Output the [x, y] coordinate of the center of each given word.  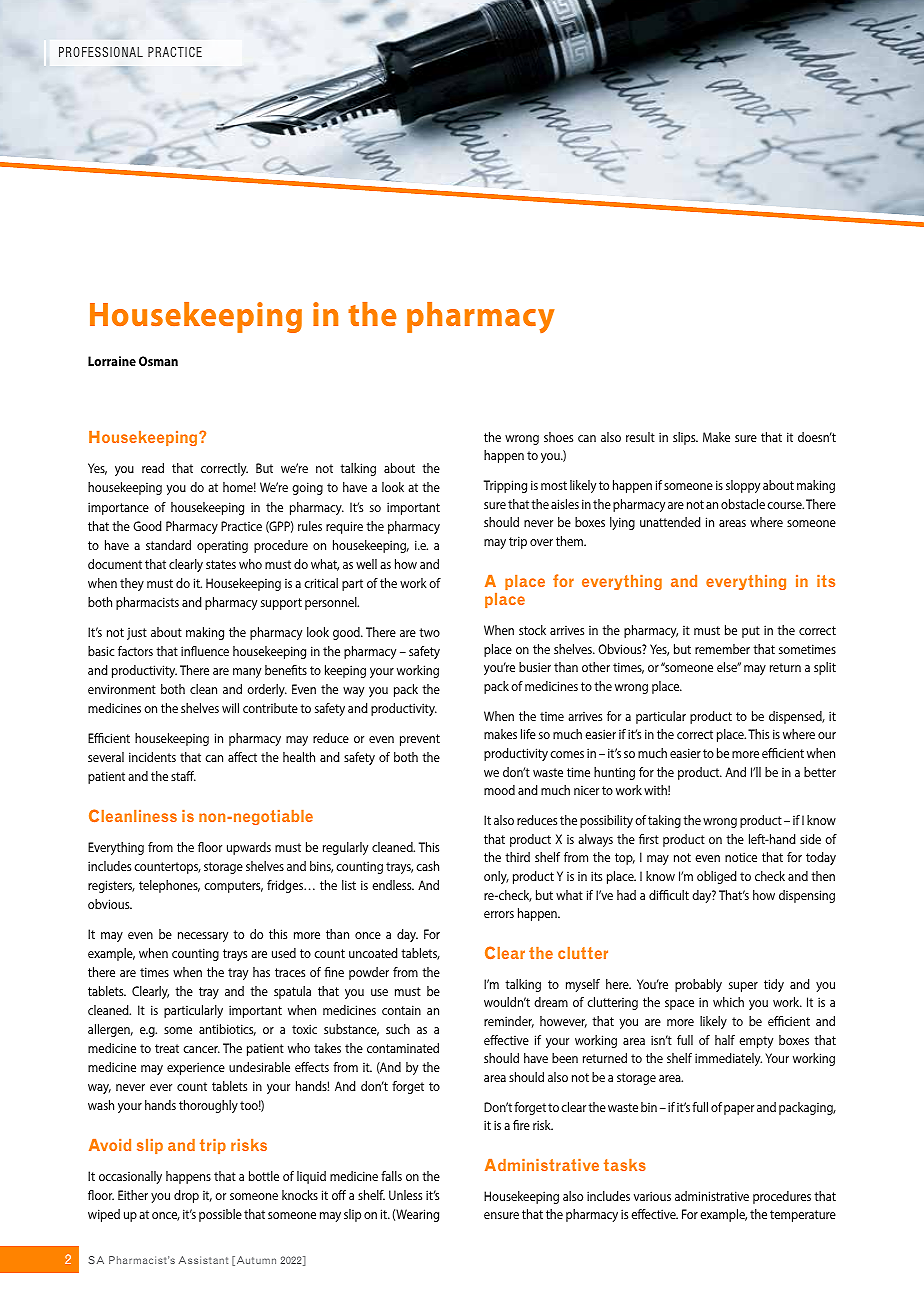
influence [205, 651]
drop [186, 1196]
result [640, 437]
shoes [558, 437]
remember [722, 649]
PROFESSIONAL [101, 52]
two [429, 632]
